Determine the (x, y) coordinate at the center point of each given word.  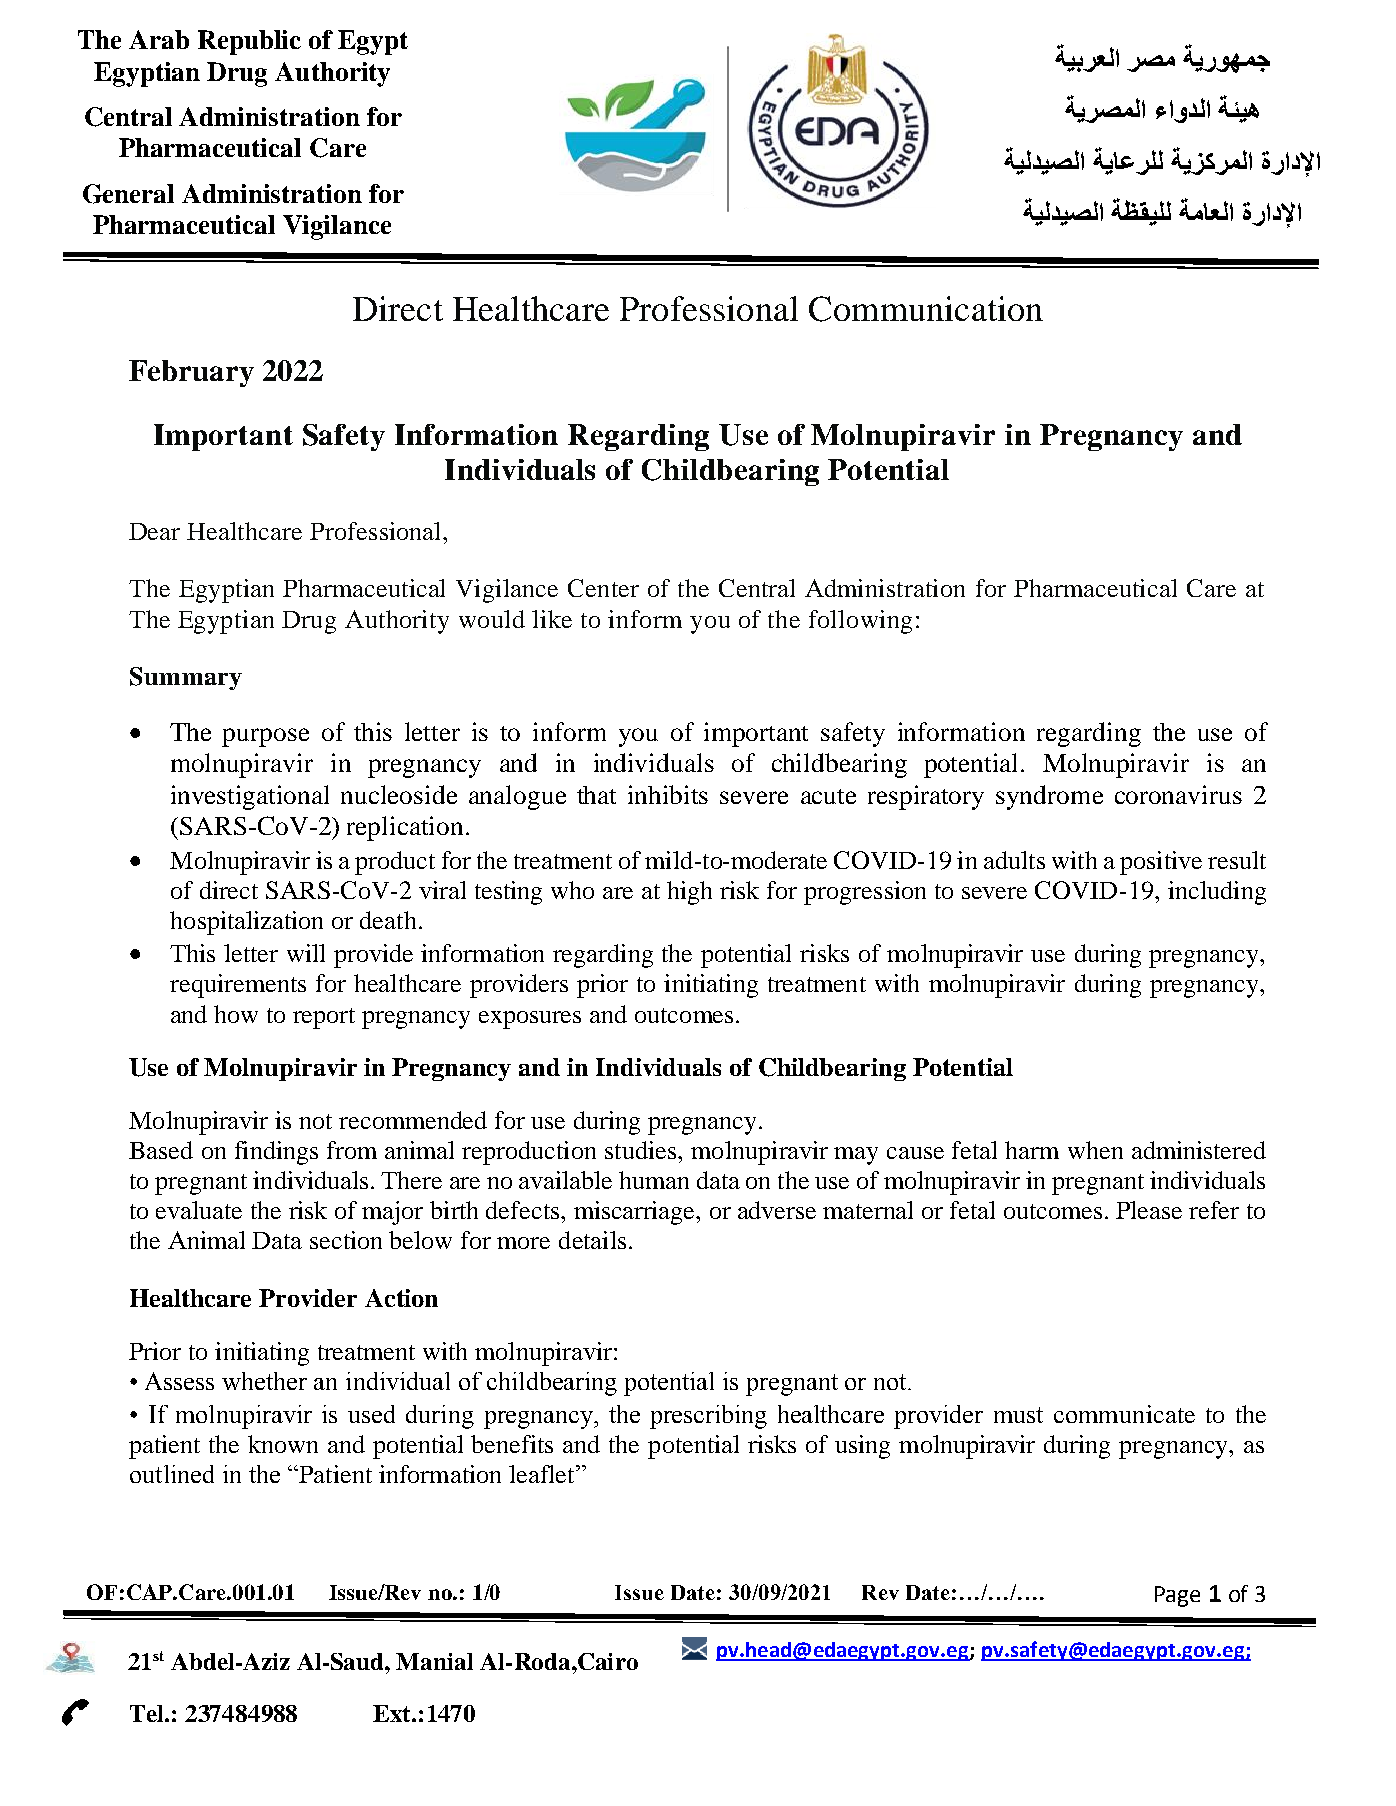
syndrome (1049, 797)
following (860, 622)
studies (640, 1150)
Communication (926, 309)
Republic (249, 42)
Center (603, 588)
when (1095, 1150)
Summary (186, 678)
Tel (148, 1713)
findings (276, 1153)
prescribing (708, 1417)
